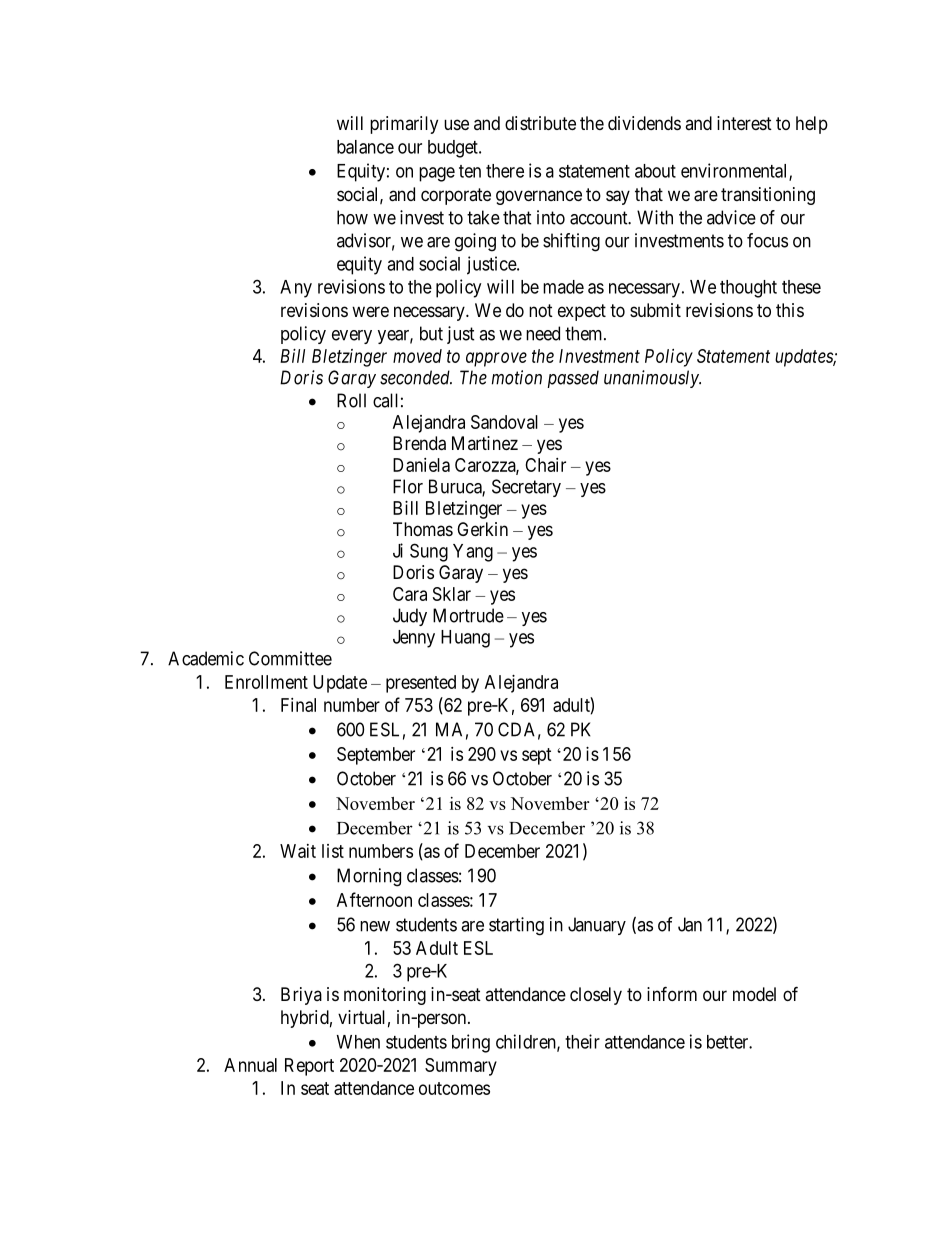  I want to click on environmental, so click(735, 171).
